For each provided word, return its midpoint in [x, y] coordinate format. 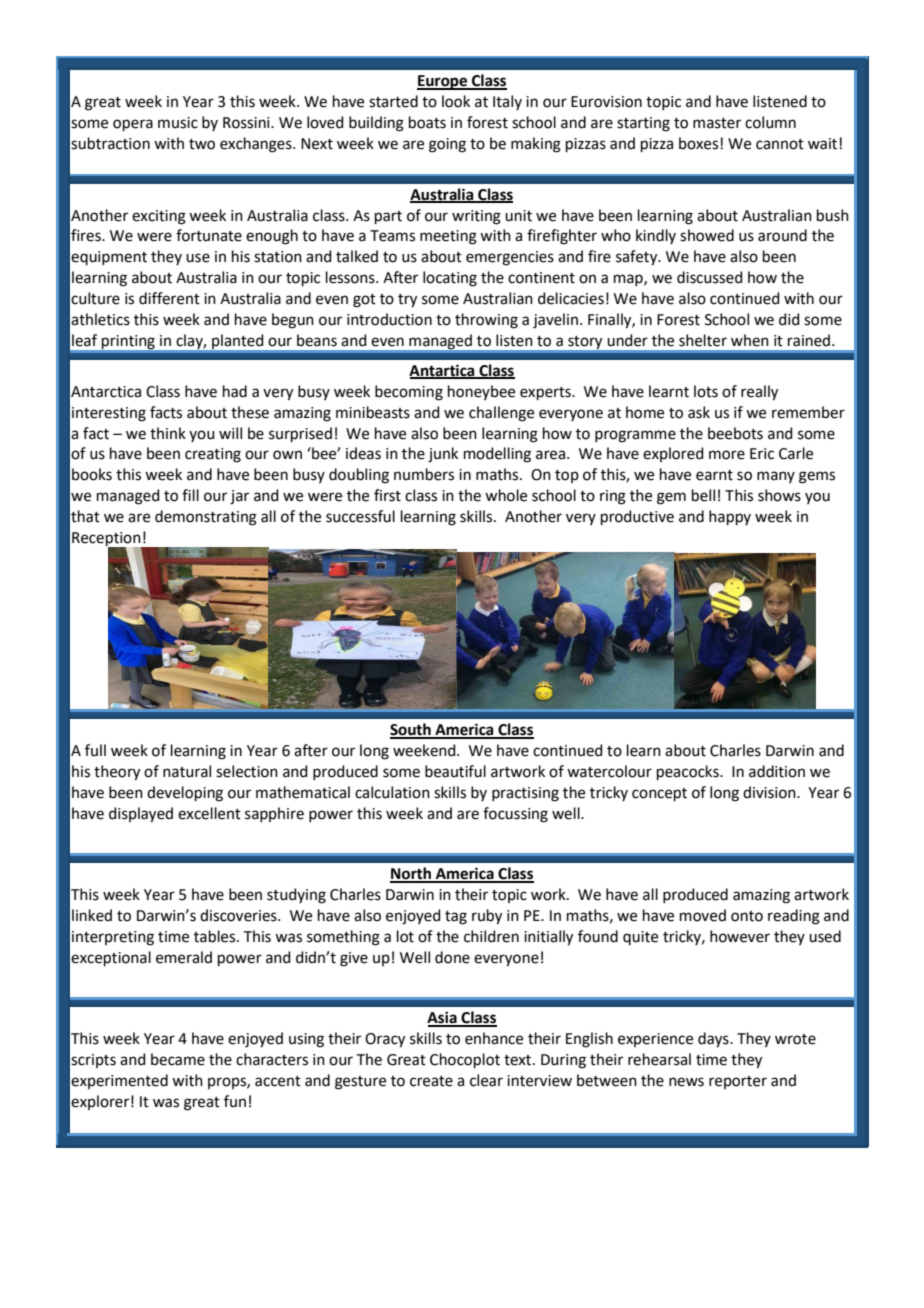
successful [360, 516]
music [178, 123]
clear [486, 1080]
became [178, 1059]
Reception [107, 540]
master [717, 123]
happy [730, 517]
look [456, 101]
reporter [738, 1082]
